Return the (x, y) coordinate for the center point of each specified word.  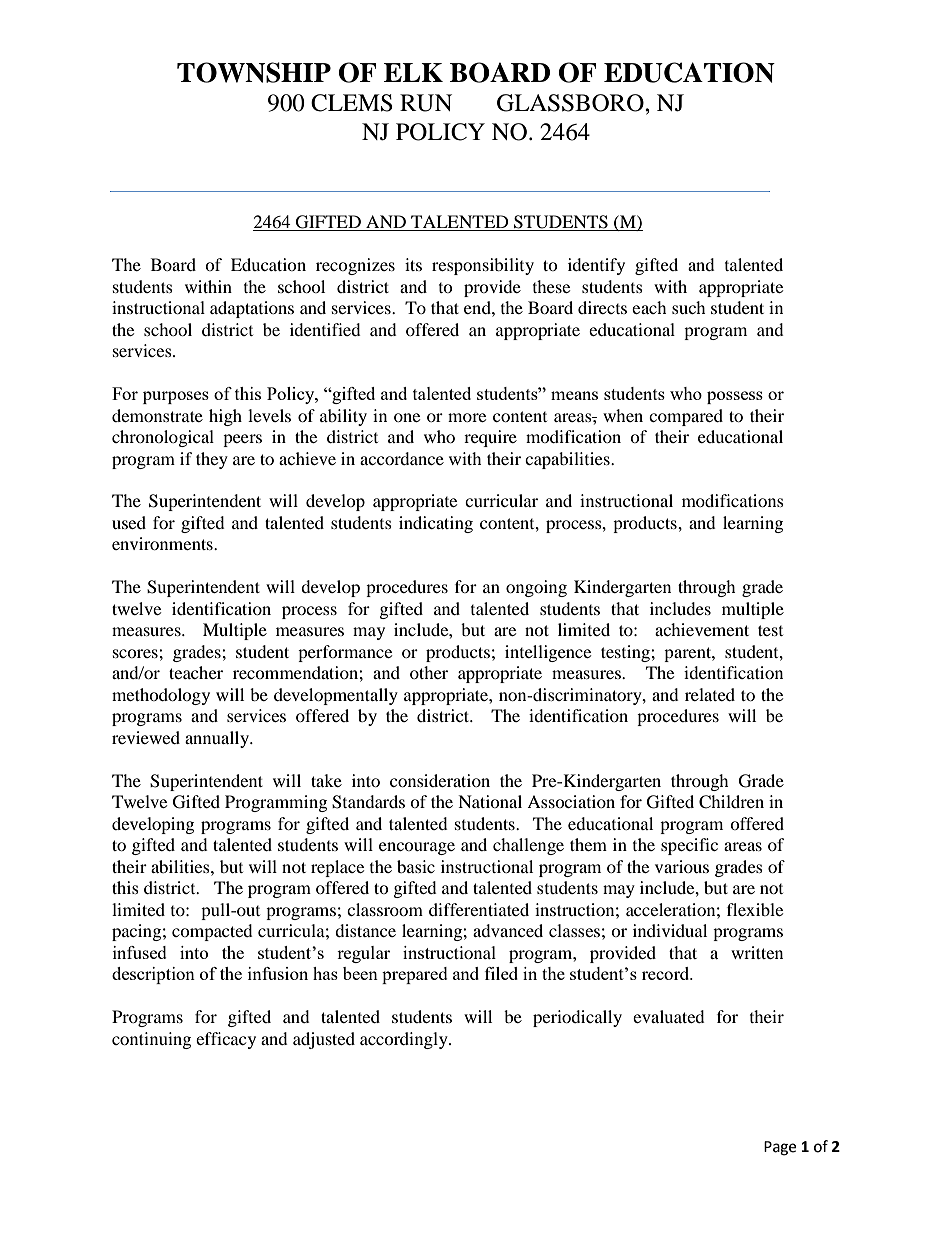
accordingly (405, 1040)
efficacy (226, 1040)
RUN (426, 103)
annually (218, 739)
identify (596, 266)
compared (686, 417)
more (467, 417)
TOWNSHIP (254, 72)
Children (731, 802)
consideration (440, 780)
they (212, 460)
